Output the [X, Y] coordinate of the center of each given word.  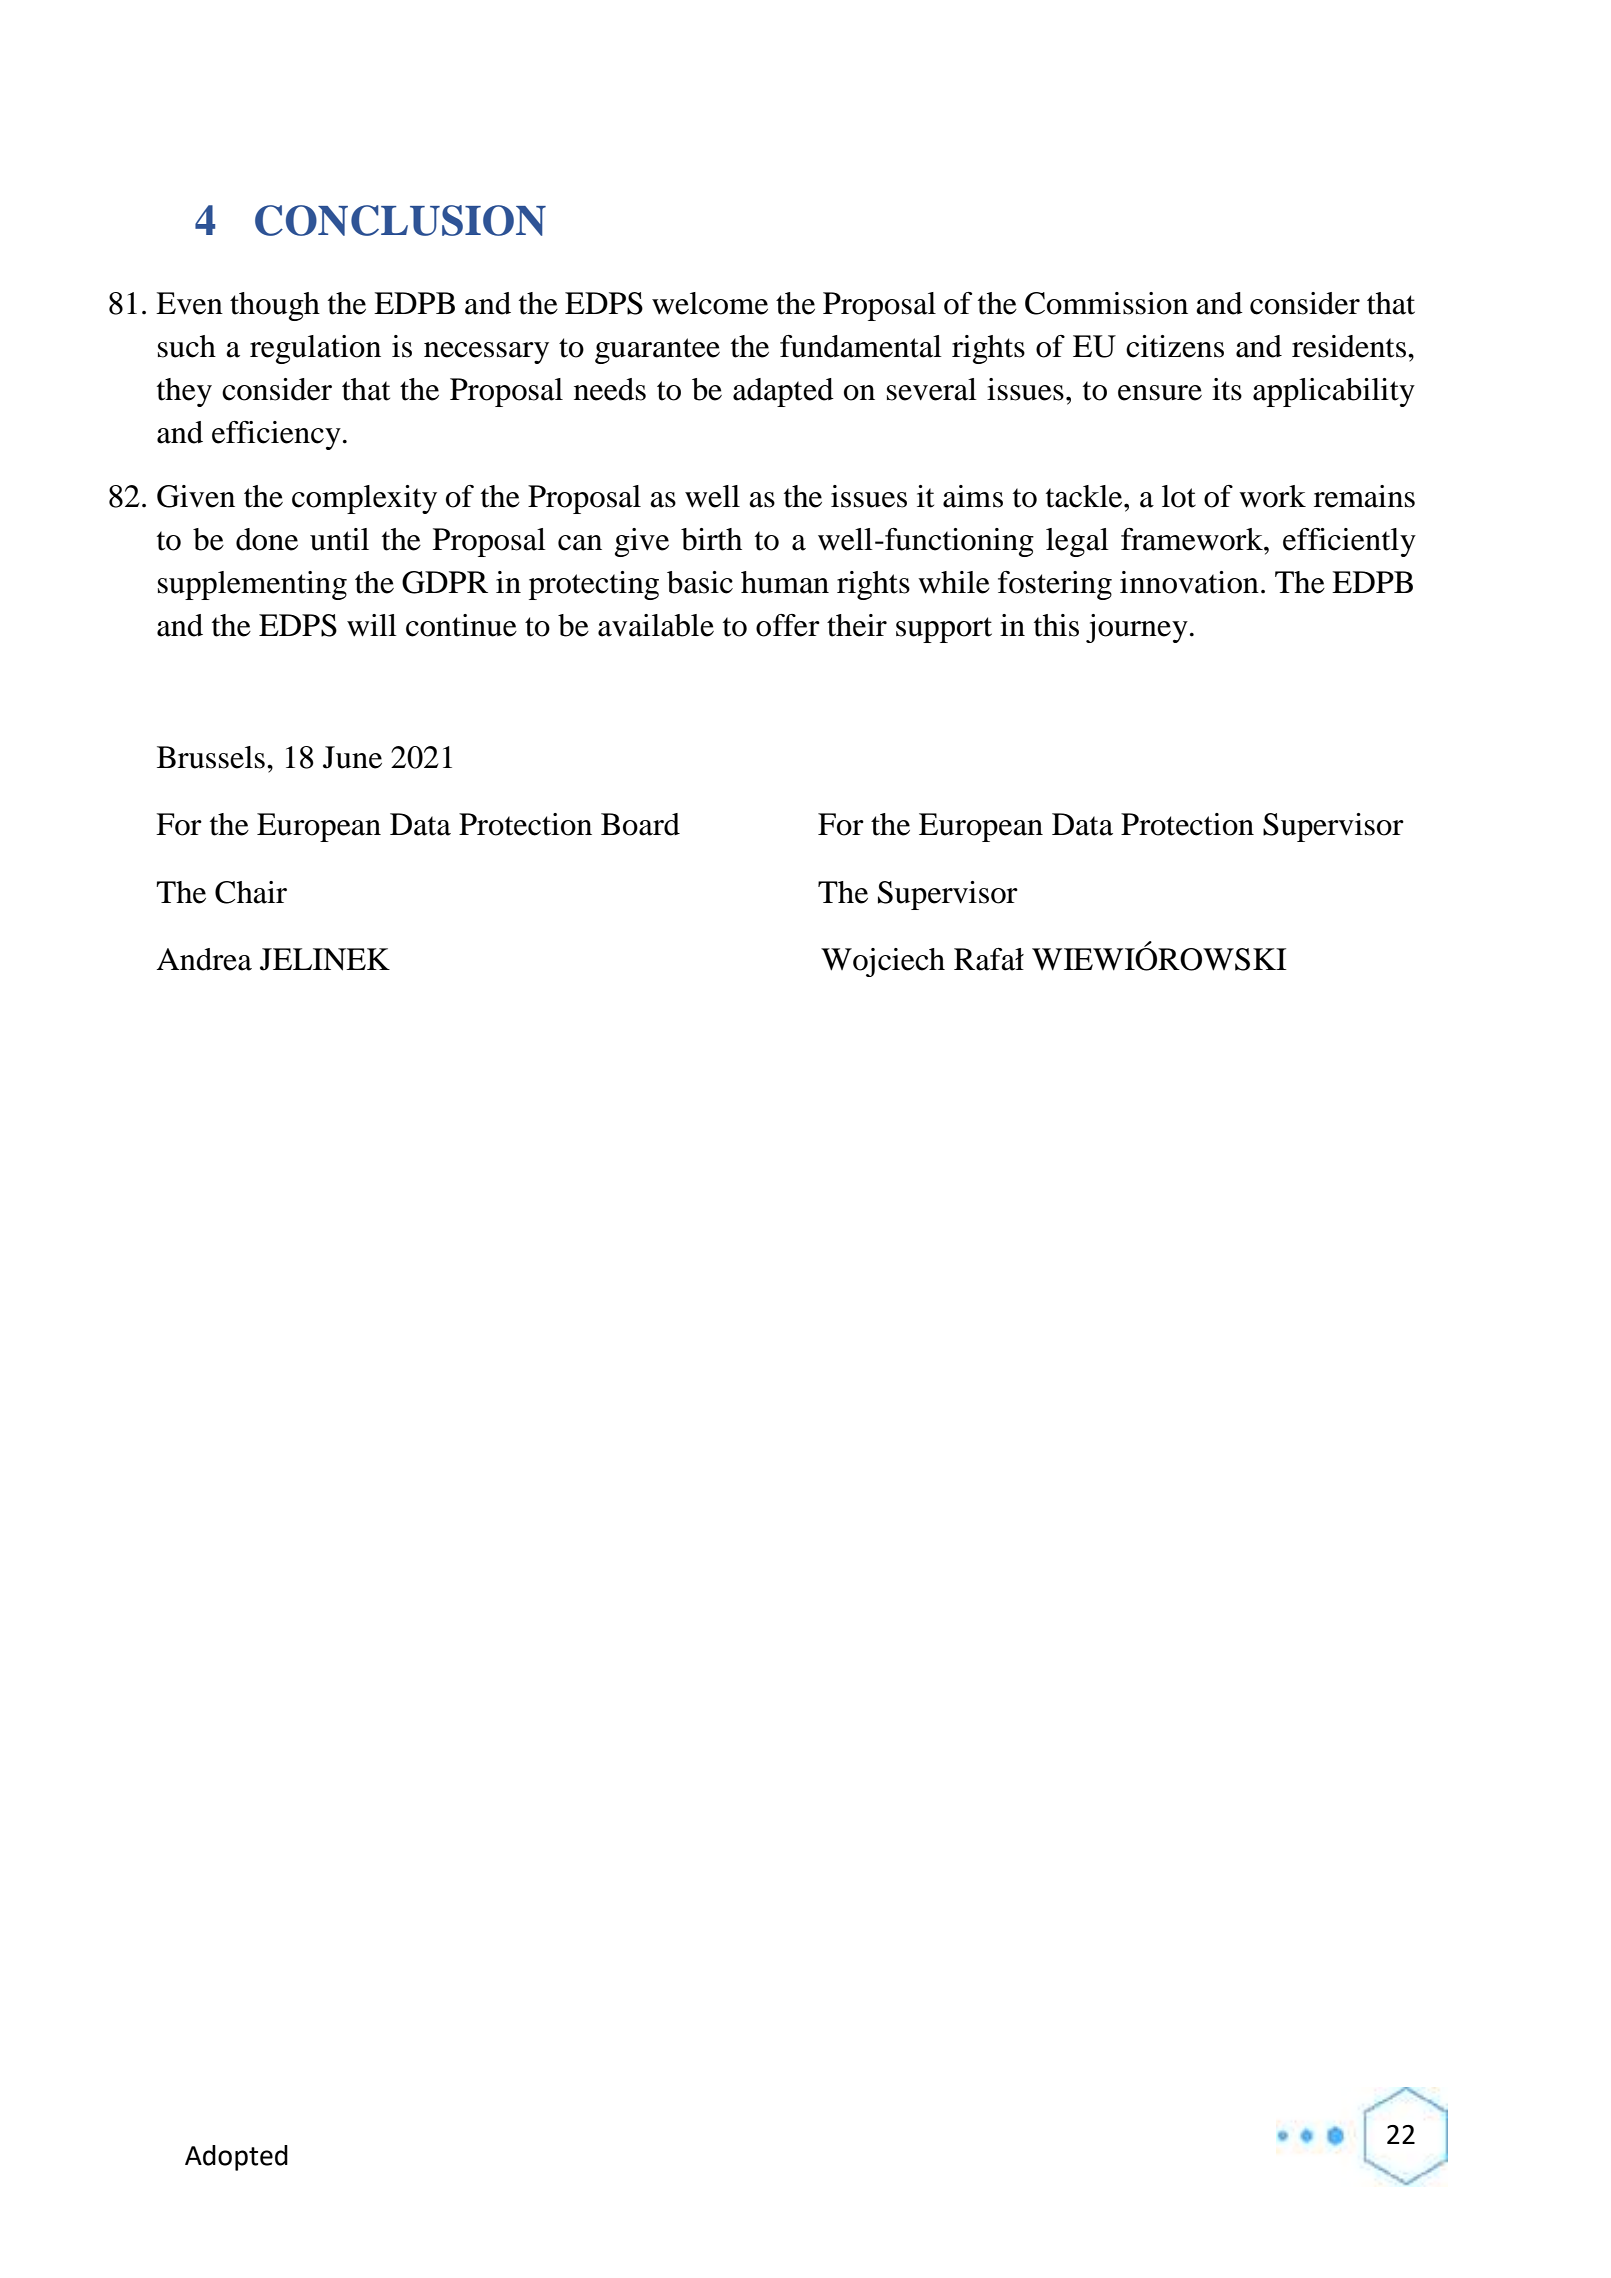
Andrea [204, 959]
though [275, 306]
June [352, 757]
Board [640, 824]
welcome [710, 303]
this [1056, 625]
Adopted [236, 2158]
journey [1137, 628]
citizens [1175, 346]
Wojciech [883, 962]
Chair [251, 892]
